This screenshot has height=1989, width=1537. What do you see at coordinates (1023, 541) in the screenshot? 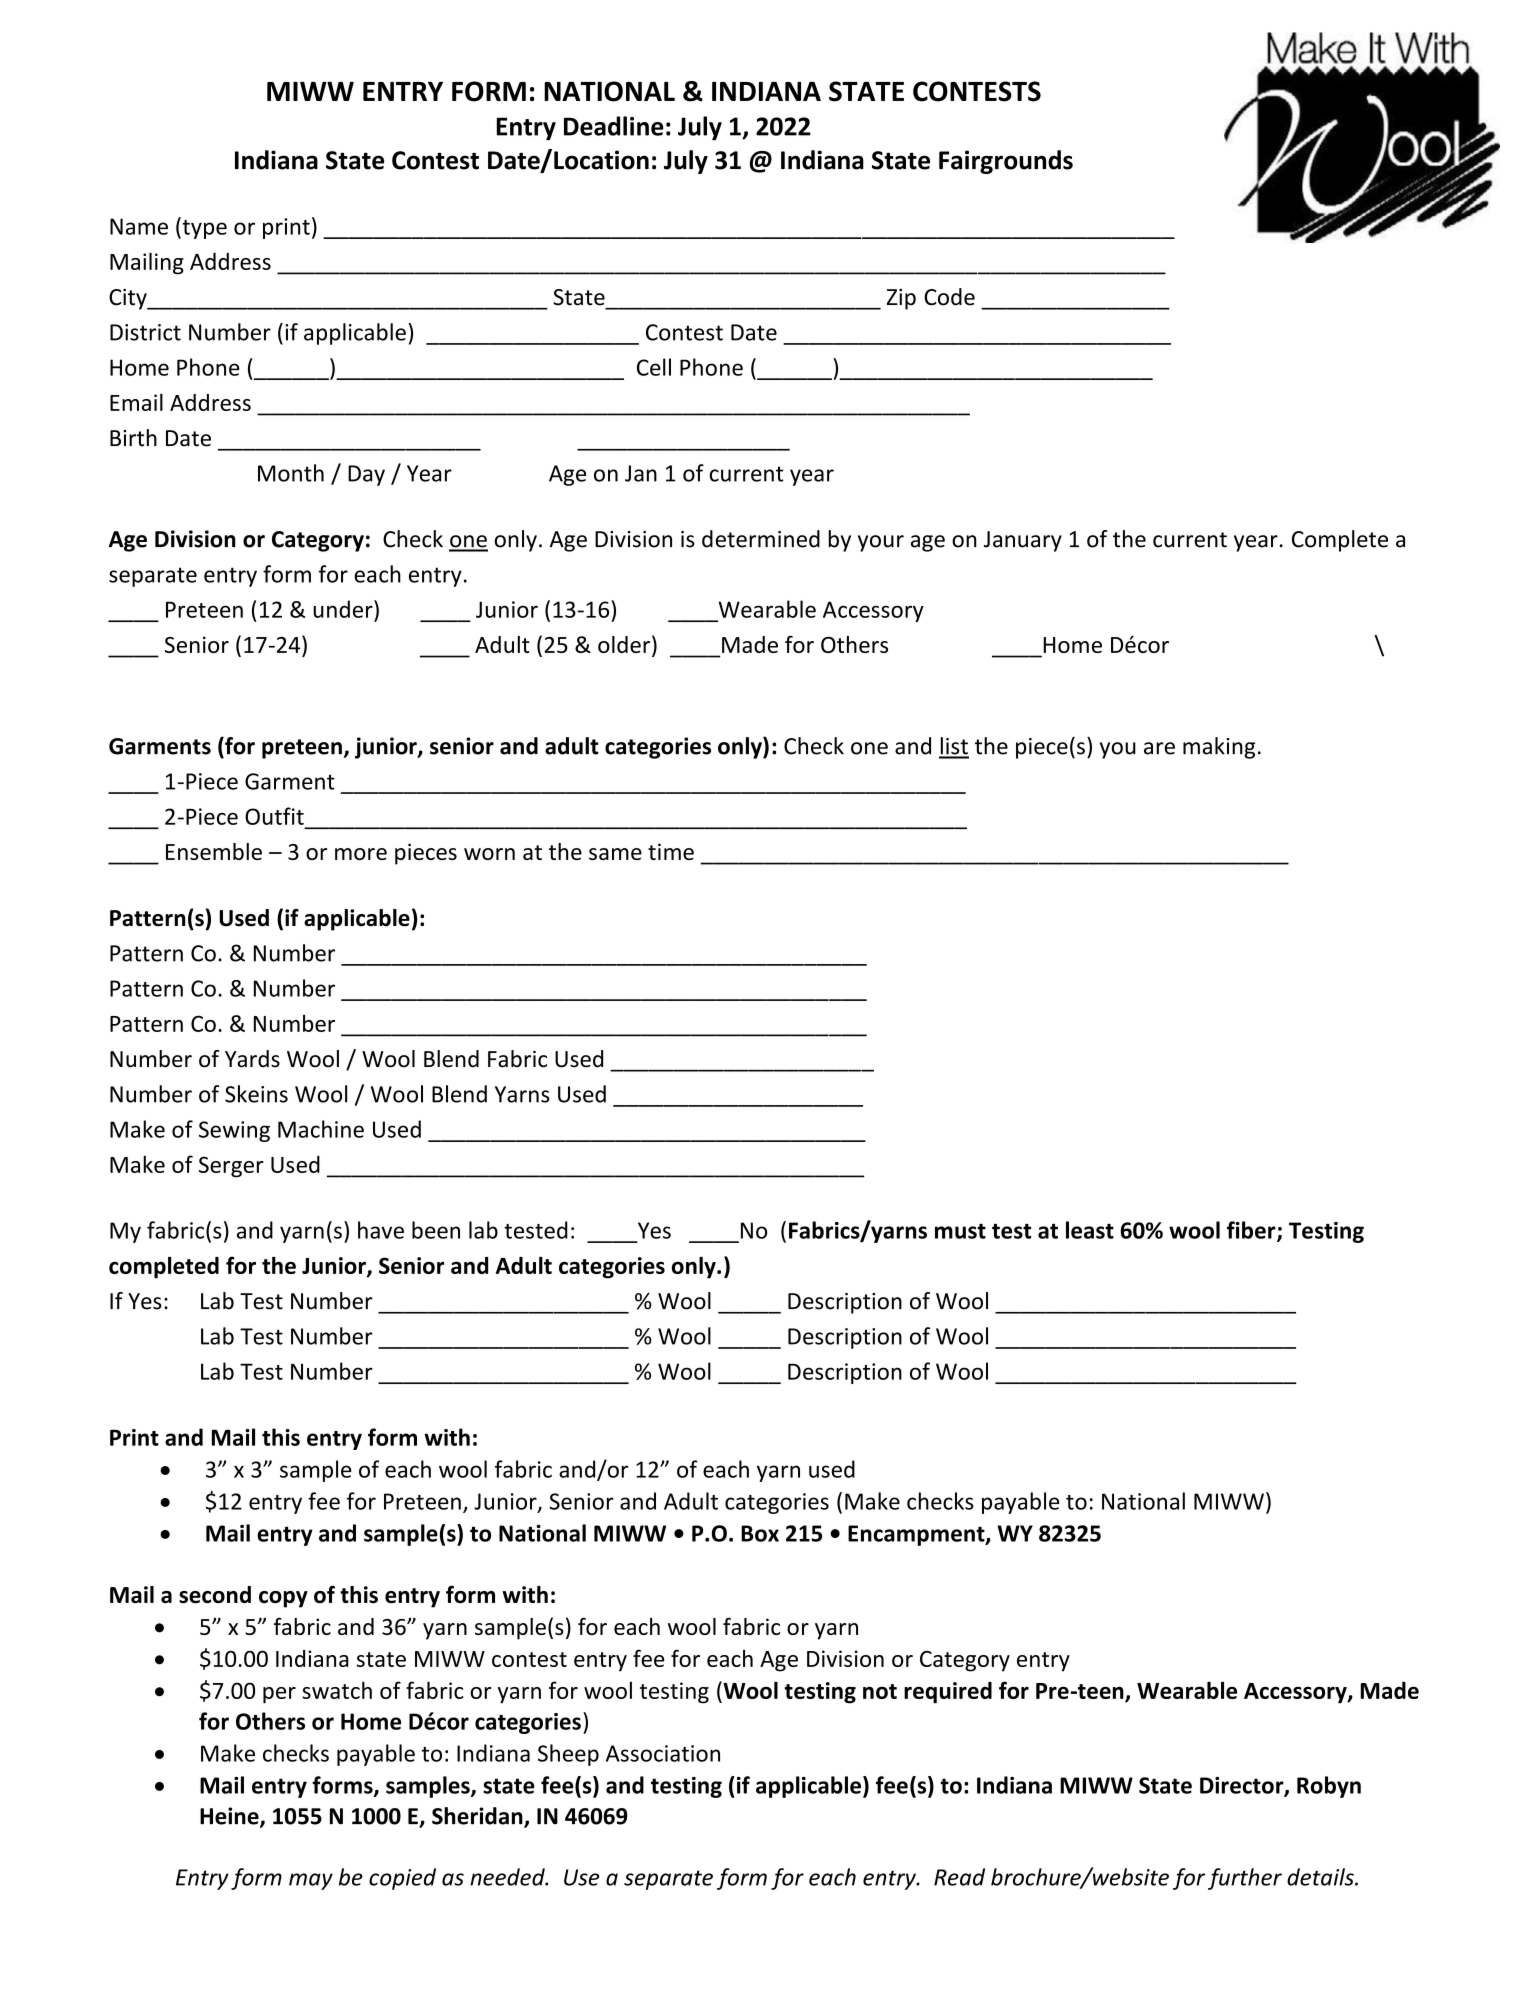
I see `January` at bounding box center [1023, 541].
